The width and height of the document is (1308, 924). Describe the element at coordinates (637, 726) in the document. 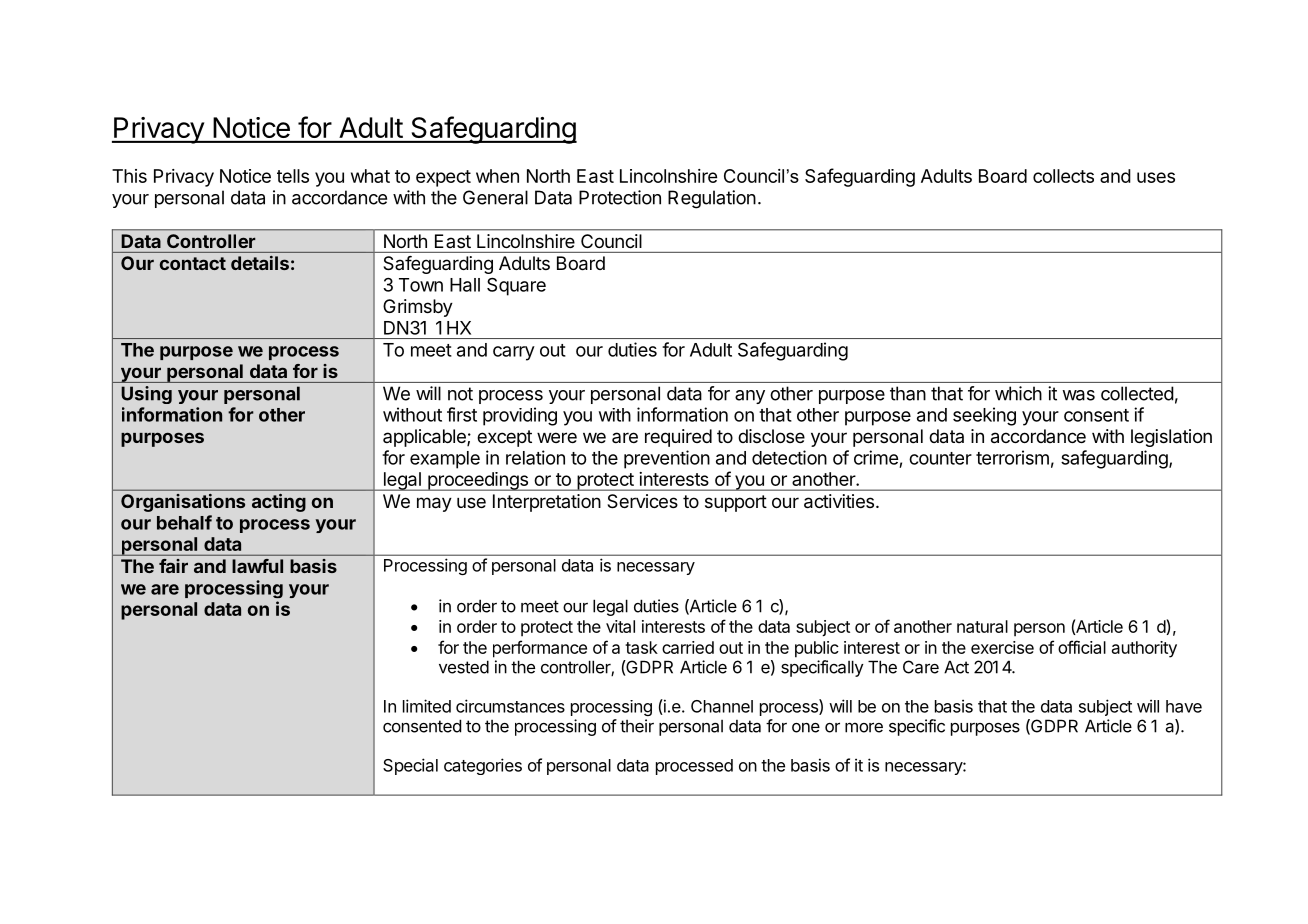

I see `their` at that location.
